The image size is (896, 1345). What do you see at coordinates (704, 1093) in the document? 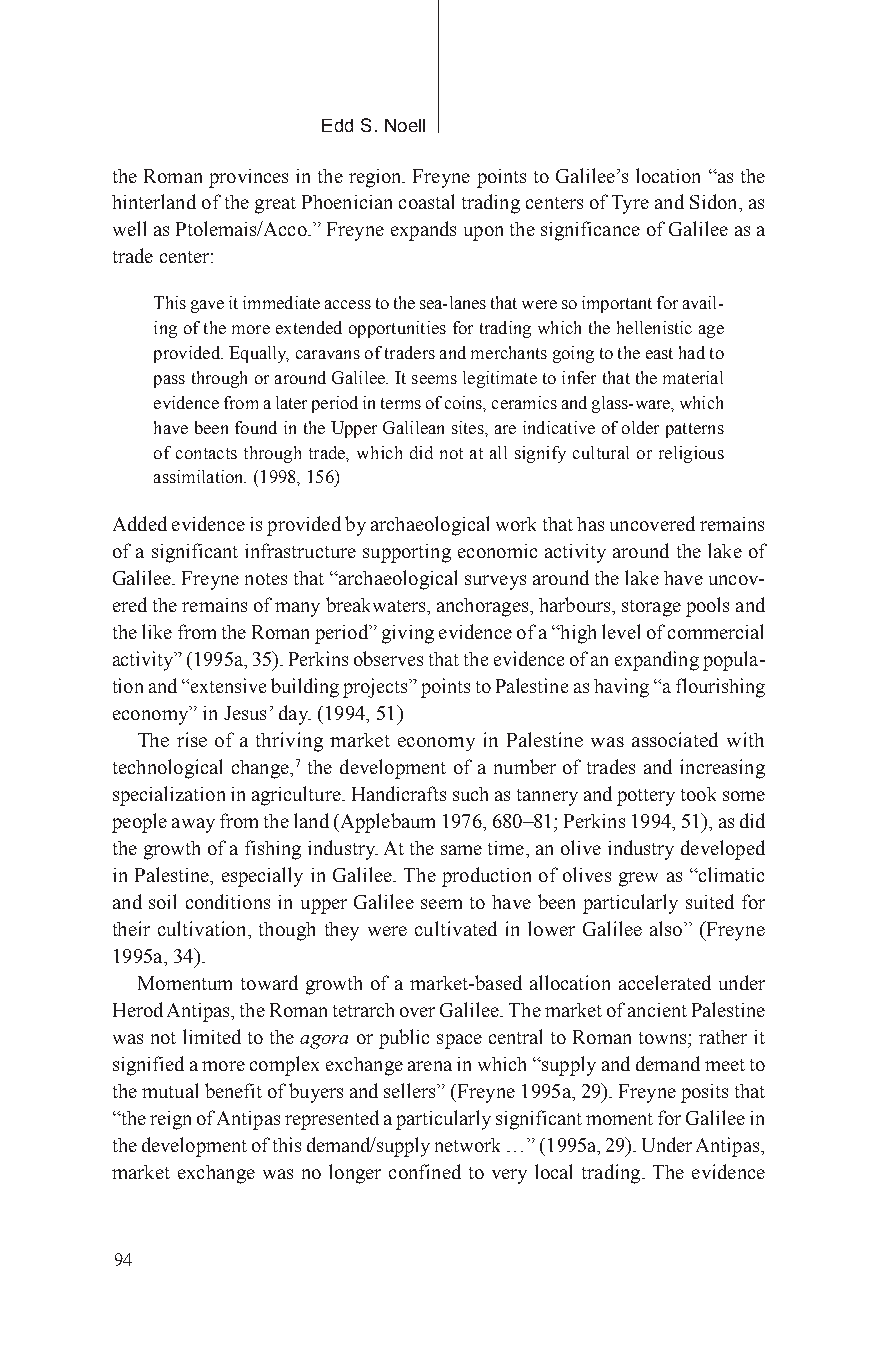
I see `posits` at bounding box center [704, 1093].
